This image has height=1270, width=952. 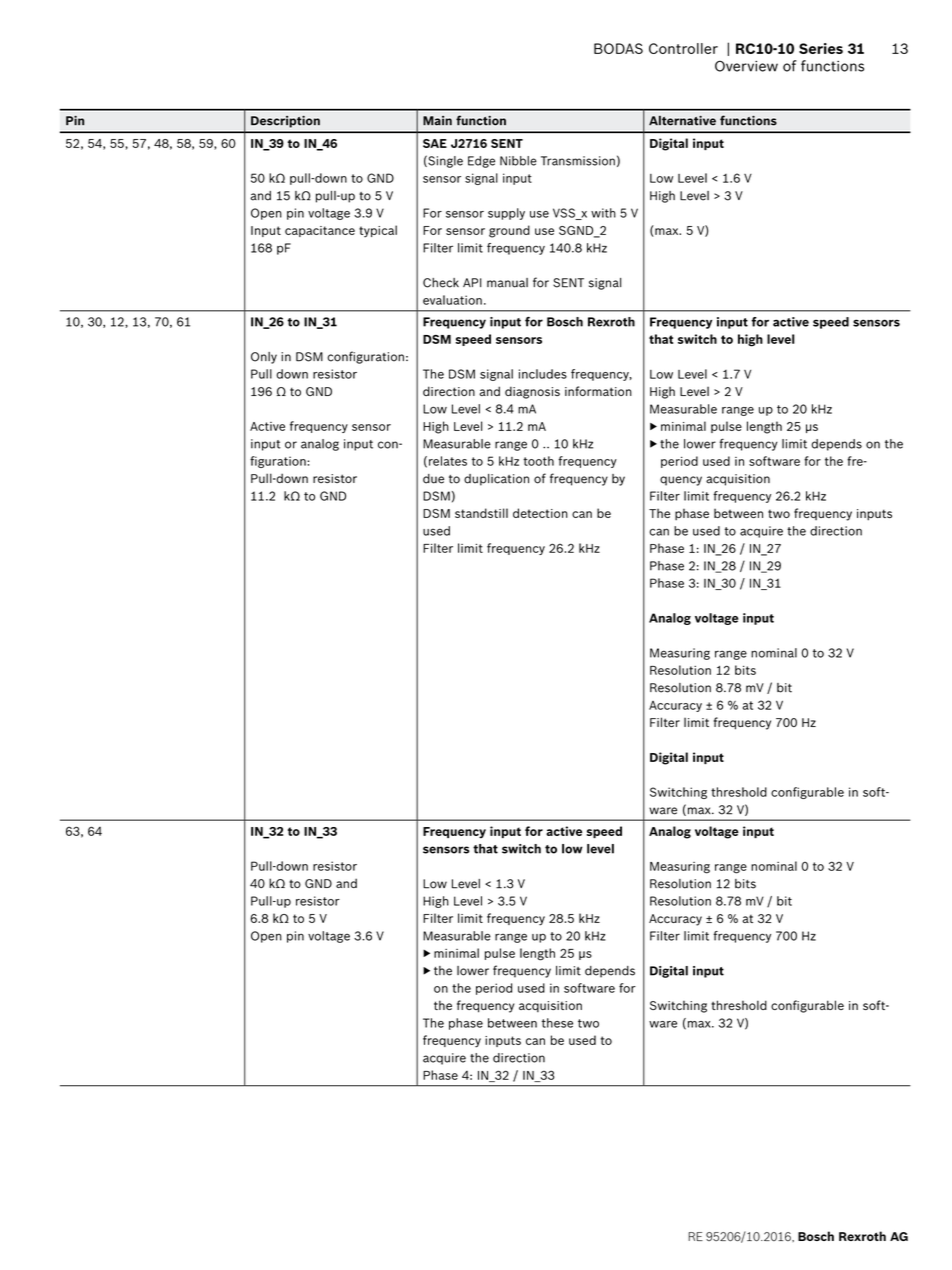 I want to click on Description, so click(x=285, y=121).
